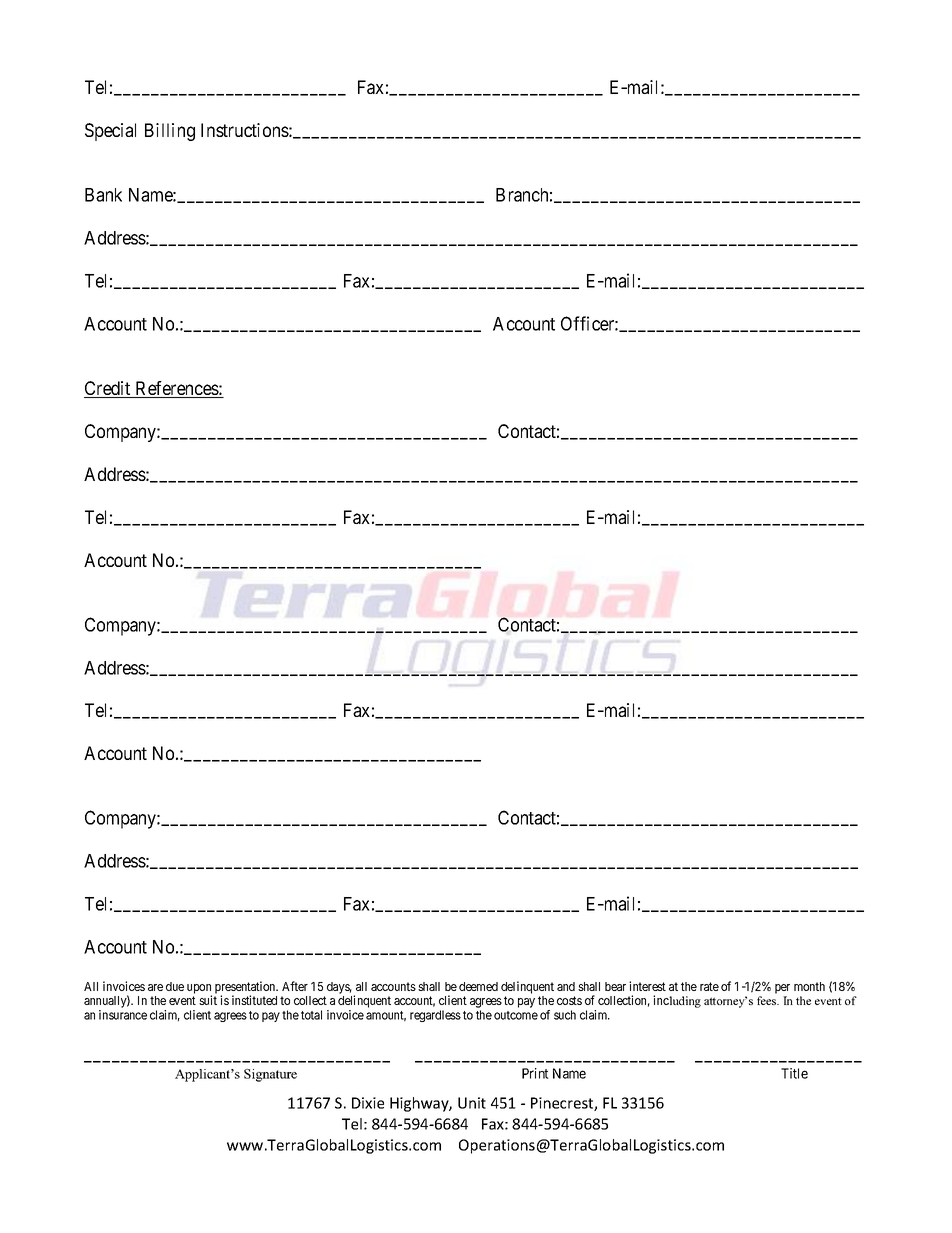 This screenshot has height=1233, width=952. What do you see at coordinates (270, 1075) in the screenshot?
I see `Signature` at bounding box center [270, 1075].
